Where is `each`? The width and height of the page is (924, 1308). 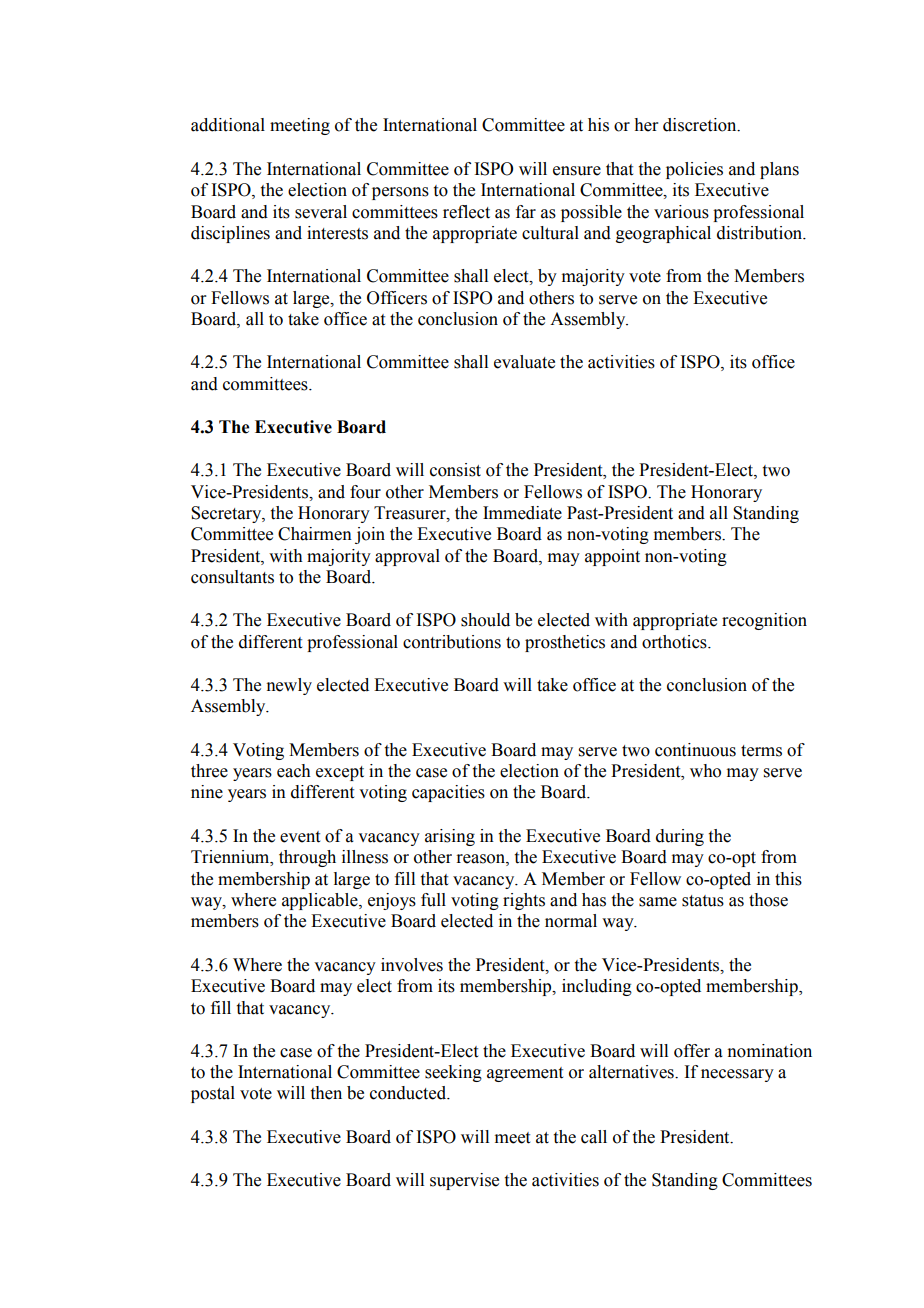 each is located at coordinates (294, 771).
